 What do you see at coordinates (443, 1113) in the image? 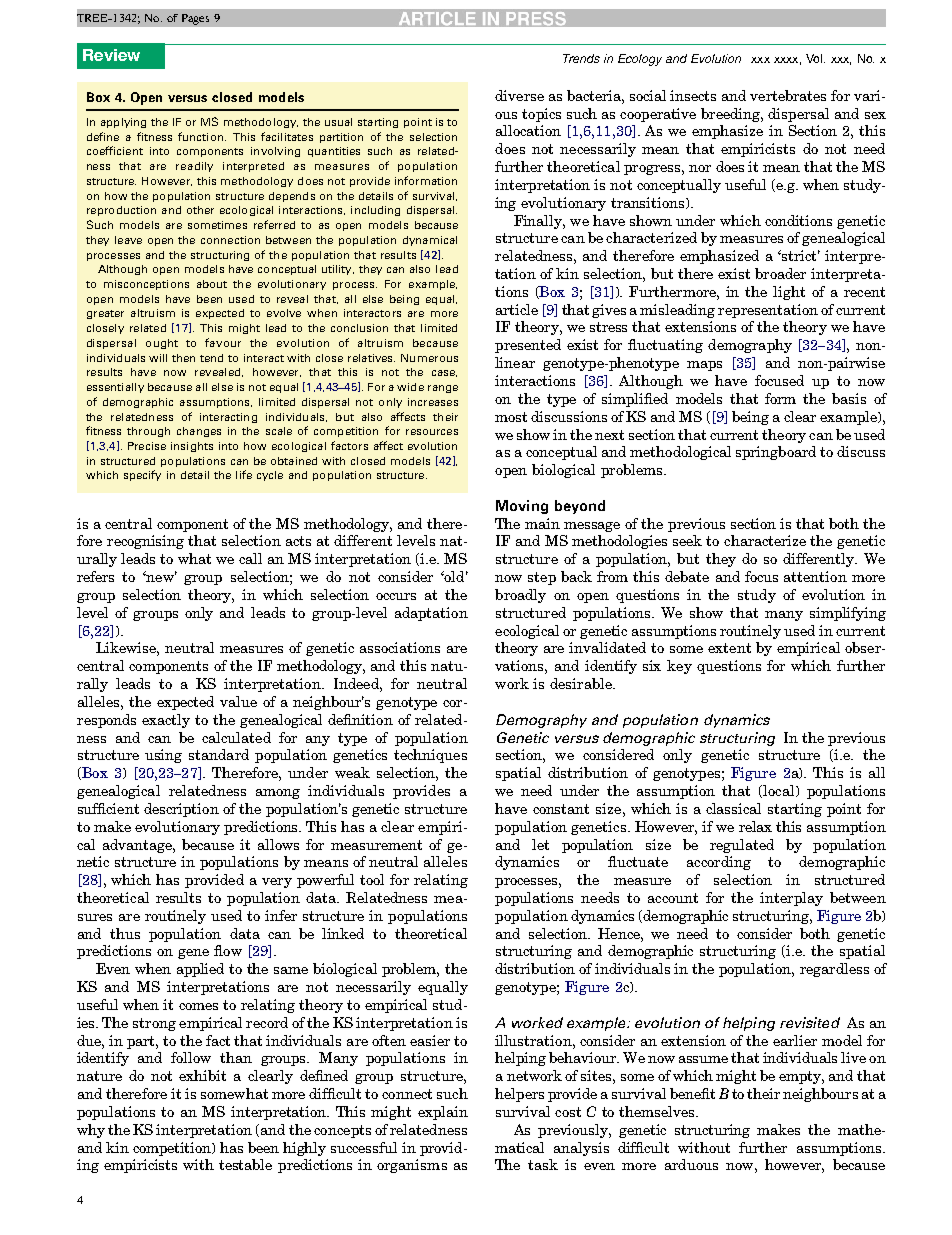
I see `explain` at bounding box center [443, 1113].
